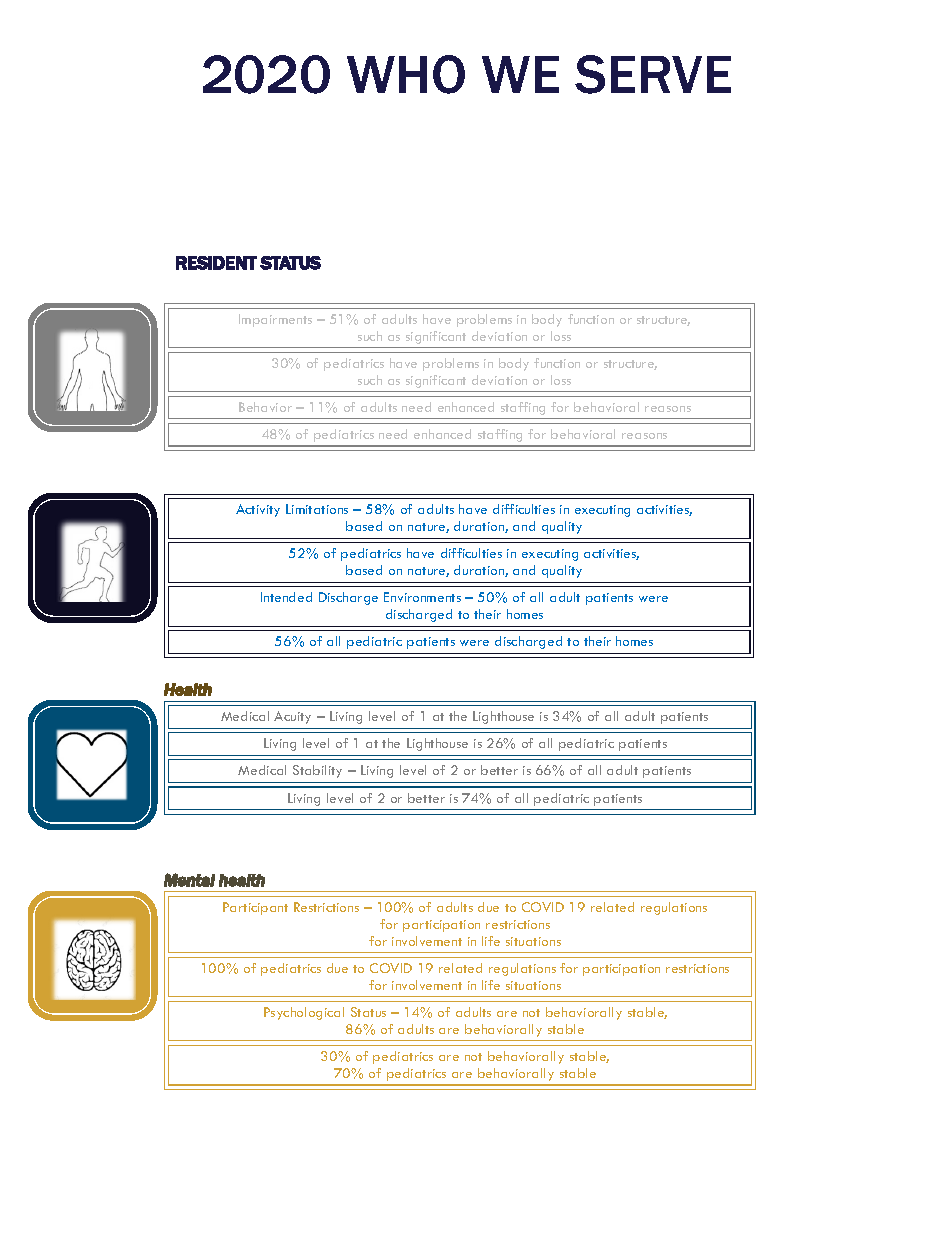 The image size is (952, 1233). I want to click on Participant, so click(255, 908).
